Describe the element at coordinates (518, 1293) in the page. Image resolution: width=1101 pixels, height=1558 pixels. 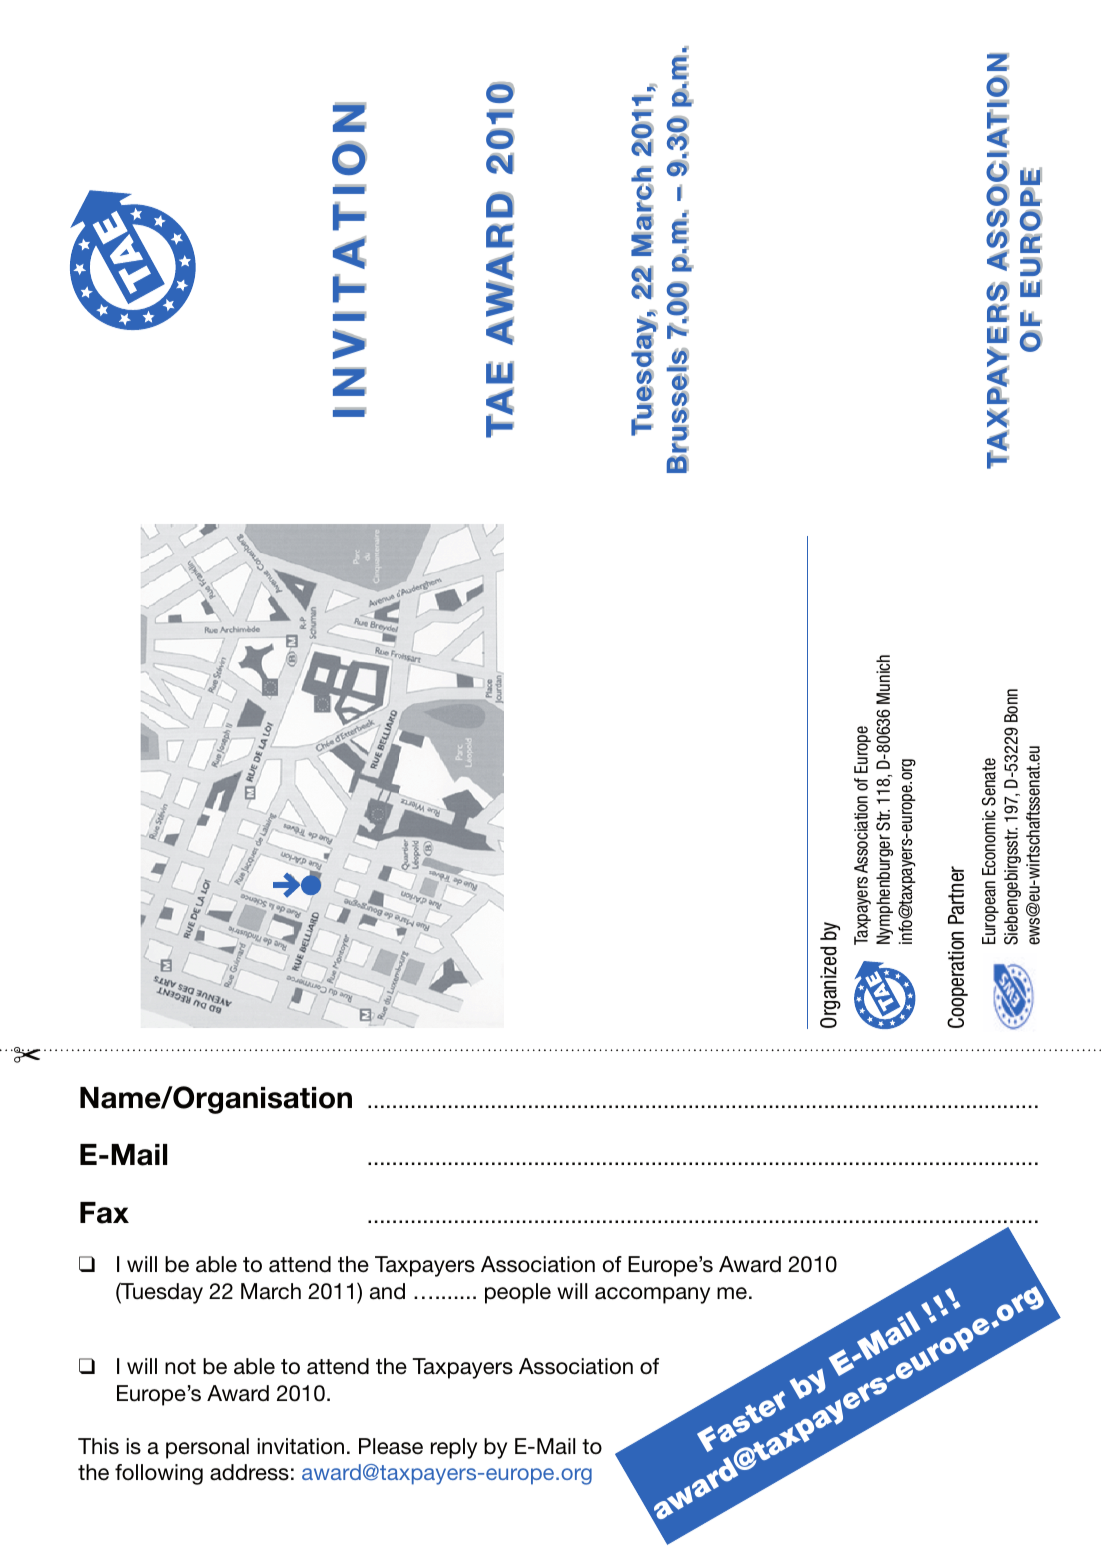
I see `people` at that location.
